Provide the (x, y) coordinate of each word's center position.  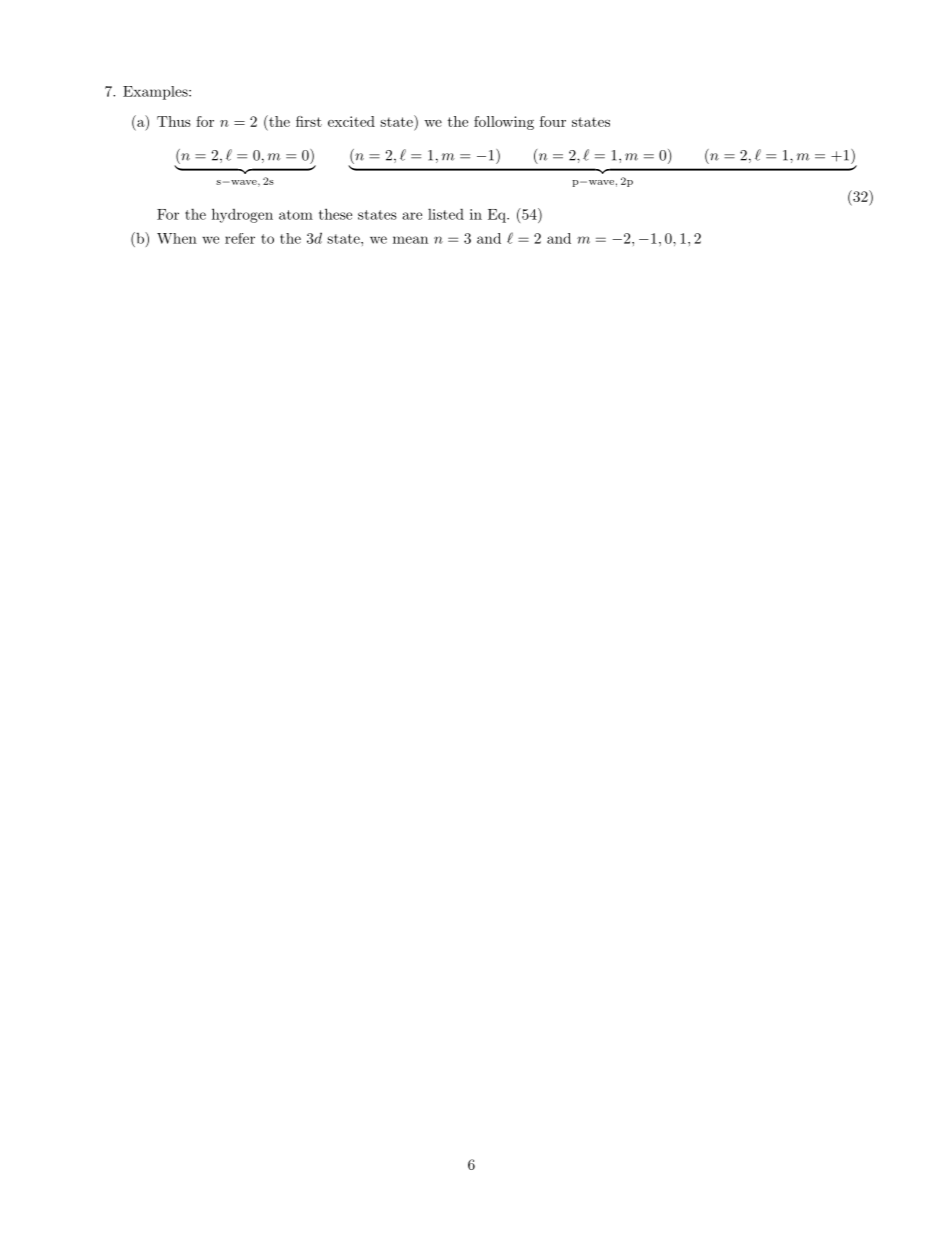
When (177, 238)
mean (410, 240)
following (504, 123)
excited (351, 121)
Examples (156, 93)
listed (446, 214)
